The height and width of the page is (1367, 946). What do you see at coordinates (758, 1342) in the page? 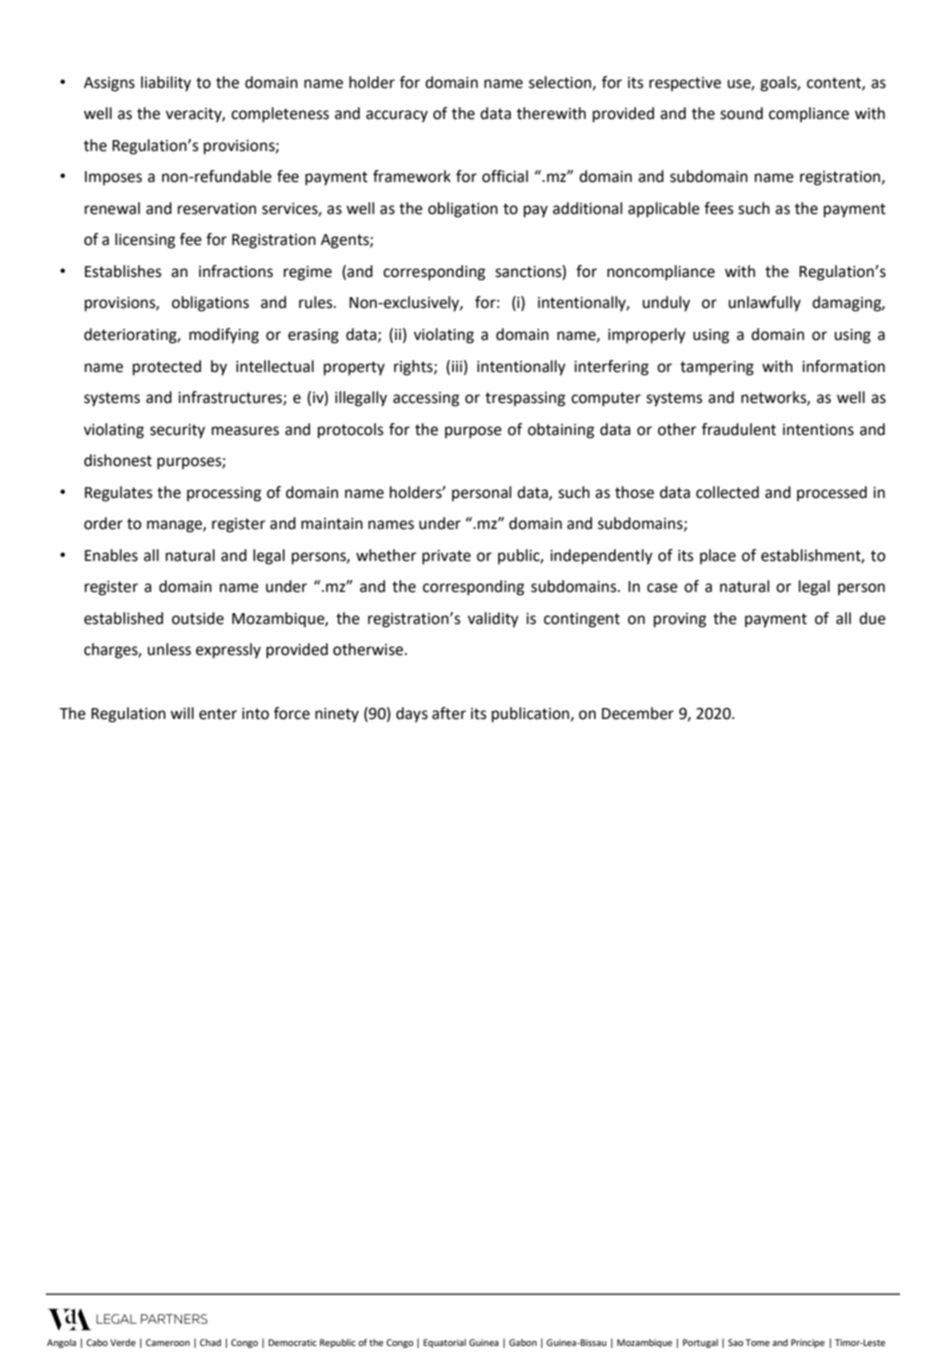
I see `Tome` at bounding box center [758, 1342].
